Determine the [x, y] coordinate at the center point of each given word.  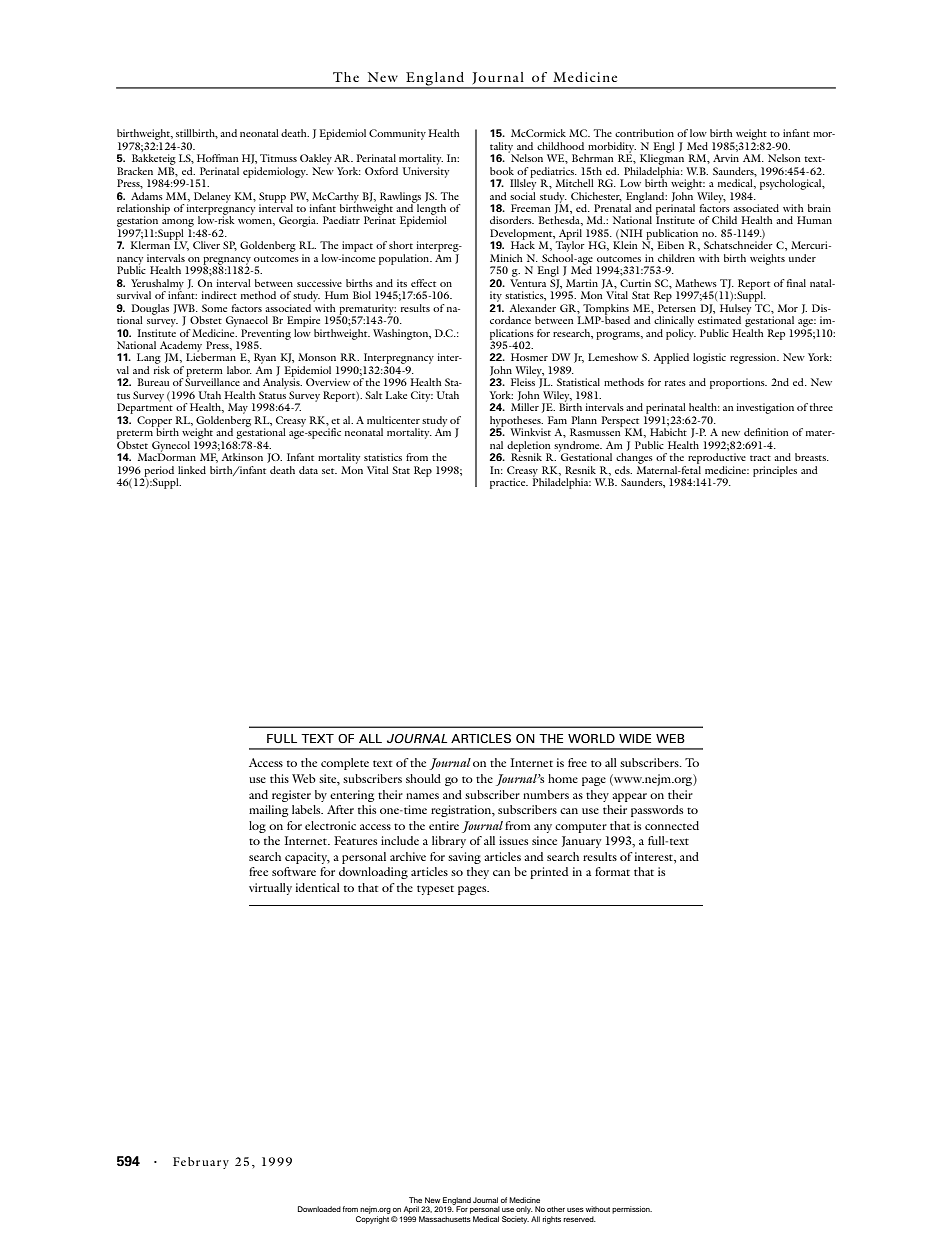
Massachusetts [445, 1219]
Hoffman [218, 158]
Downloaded [319, 1209]
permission [632, 1210]
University [426, 172]
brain [819, 208]
